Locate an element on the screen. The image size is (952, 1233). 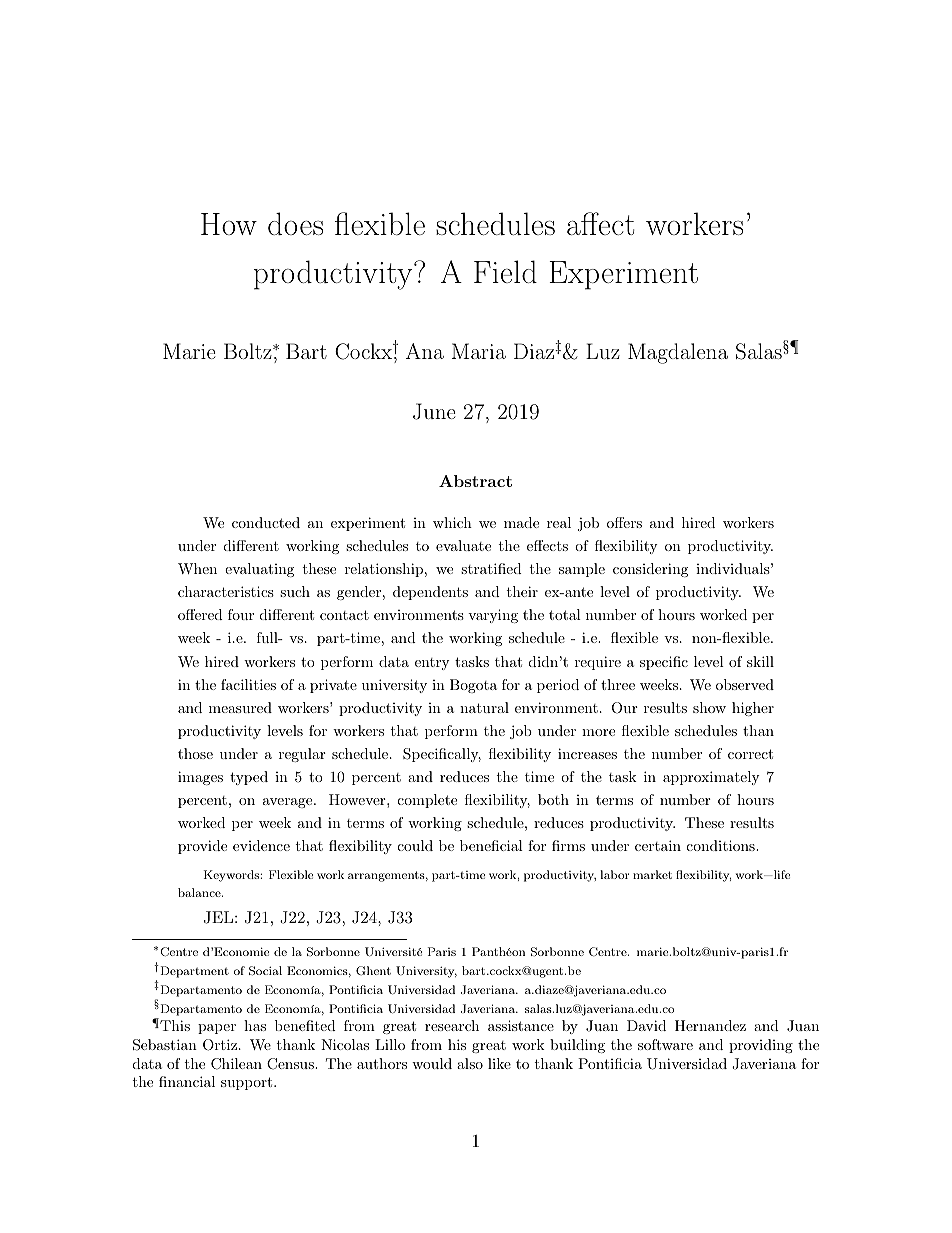
natural is located at coordinates (484, 707).
